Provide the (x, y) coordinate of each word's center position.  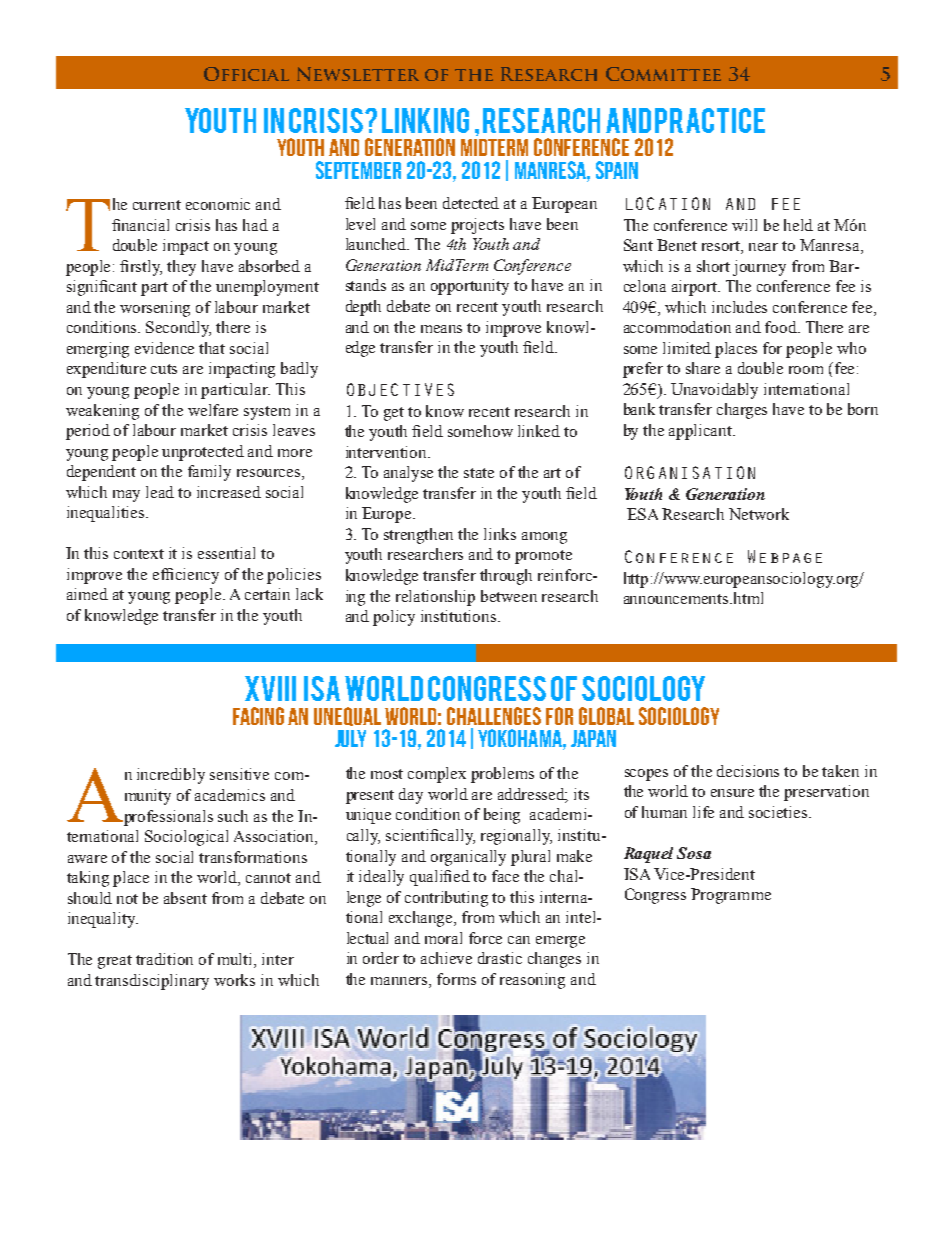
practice (710, 120)
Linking (425, 120)
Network (759, 514)
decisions (748, 771)
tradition (164, 959)
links (500, 534)
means (441, 329)
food (782, 327)
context (139, 554)
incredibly (171, 776)
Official (246, 74)
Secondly (178, 329)
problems (502, 775)
